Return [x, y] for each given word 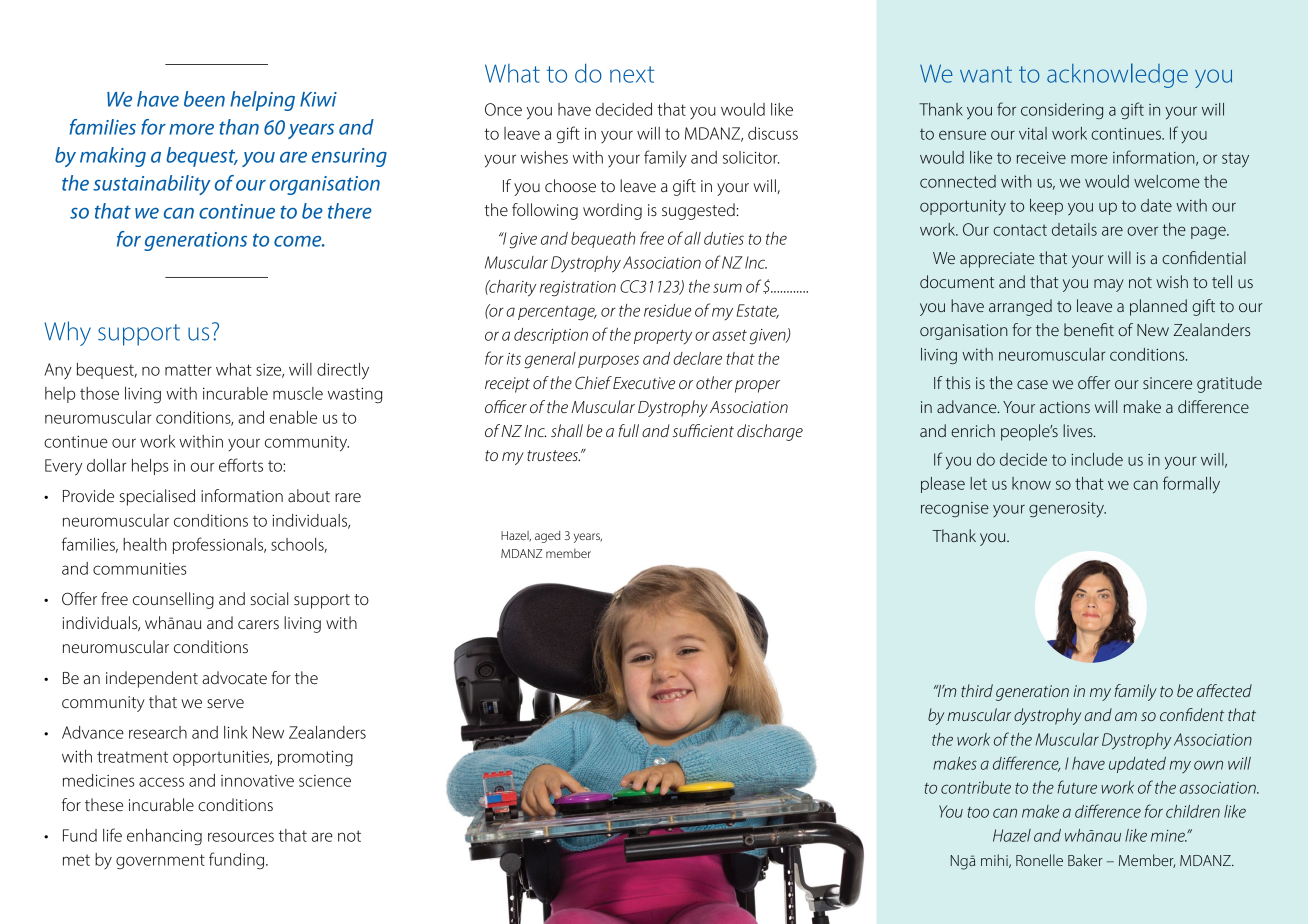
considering [1062, 111]
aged [547, 537]
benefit [1089, 329]
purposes [608, 361]
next [632, 74]
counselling [173, 600]
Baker [1085, 860]
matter [188, 370]
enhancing [164, 837]
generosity [1067, 509]
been [204, 99]
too [978, 812]
